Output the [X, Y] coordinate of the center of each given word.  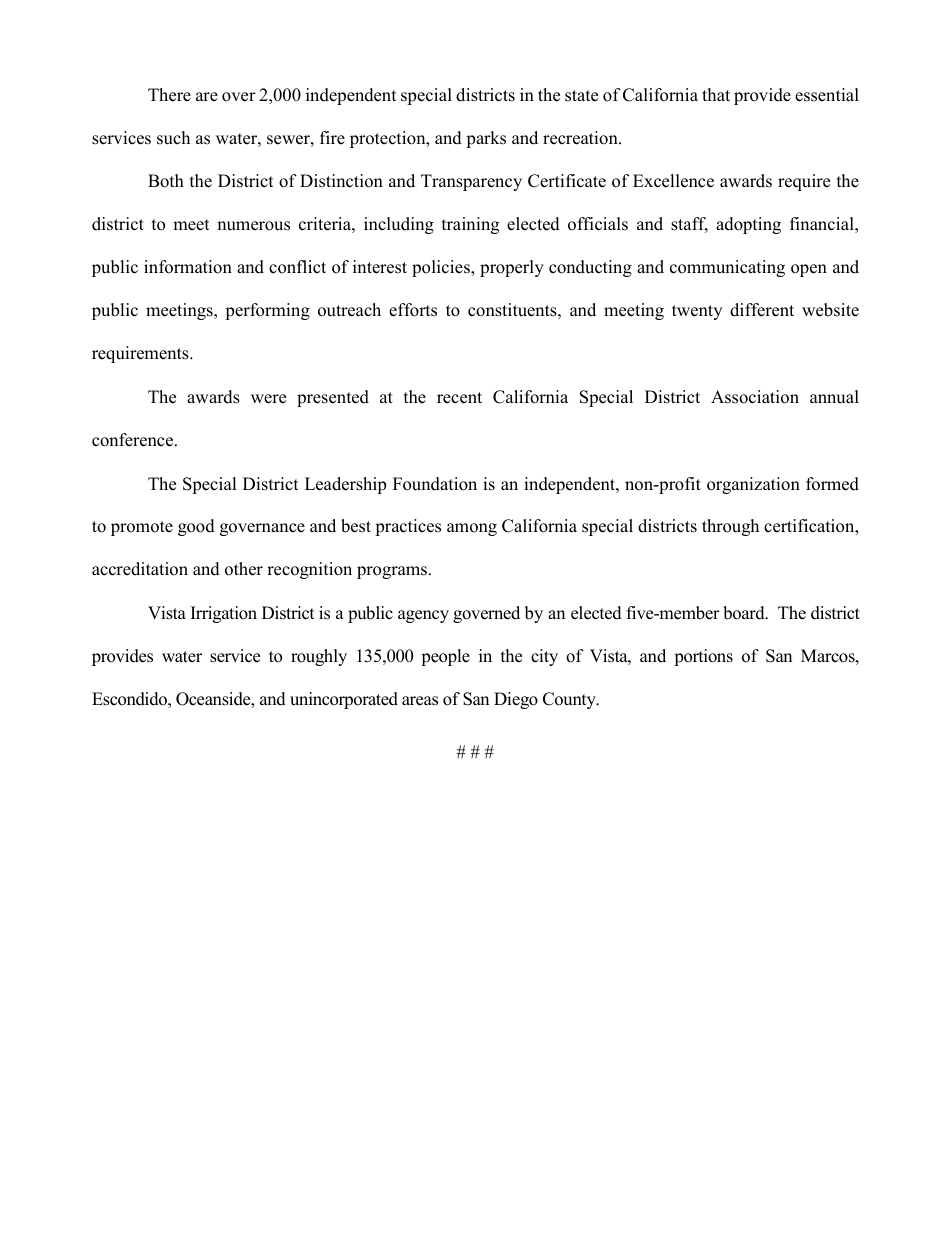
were [268, 399]
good [196, 527]
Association [755, 397]
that [716, 94]
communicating [727, 268]
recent [459, 398]
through [730, 527]
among [472, 529]
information [188, 267]
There [169, 95]
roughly [319, 657]
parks [486, 139]
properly [512, 268]
